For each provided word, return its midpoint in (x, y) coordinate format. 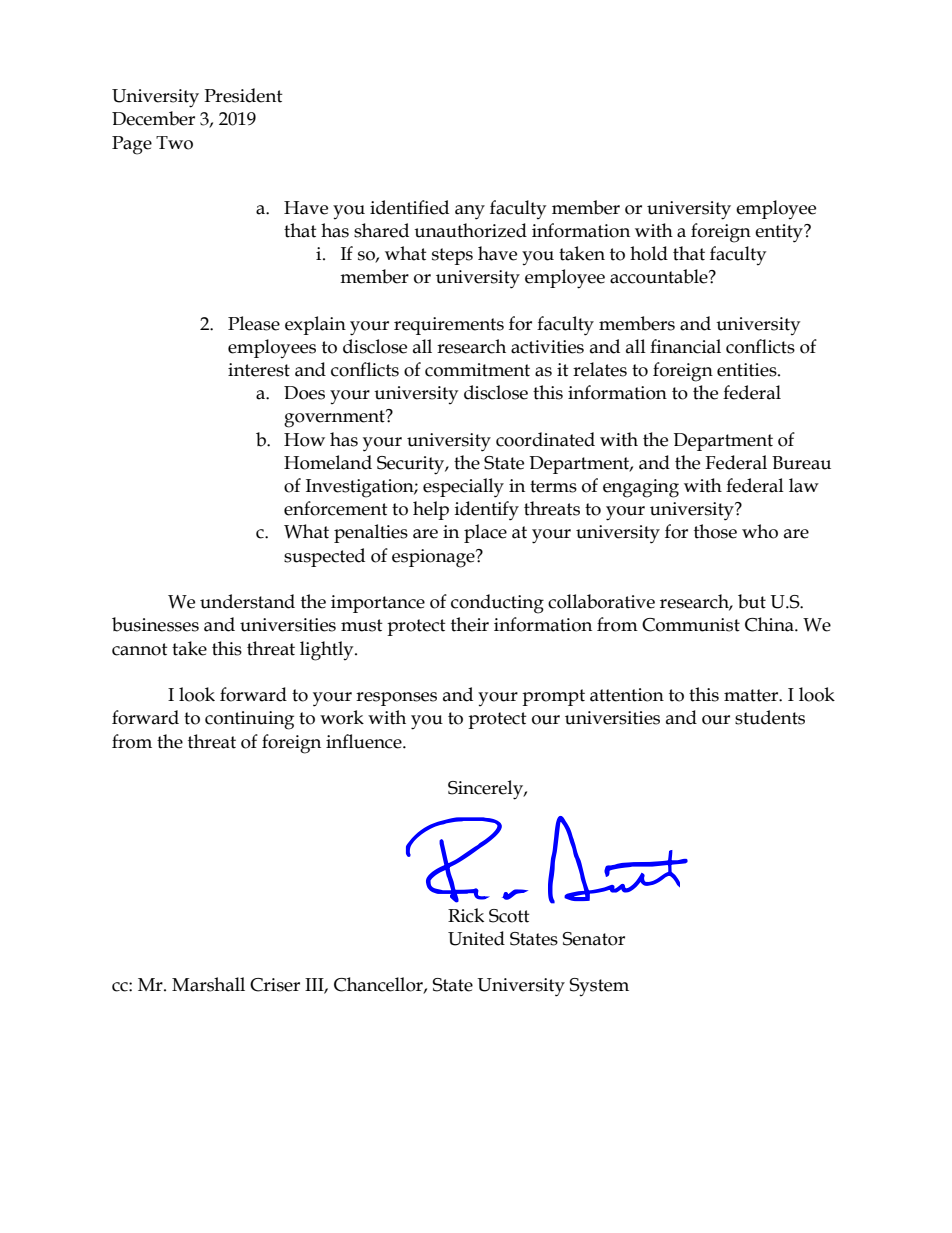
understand (247, 601)
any (470, 212)
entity (780, 233)
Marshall (208, 984)
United (476, 938)
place (485, 533)
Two (174, 143)
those (715, 531)
